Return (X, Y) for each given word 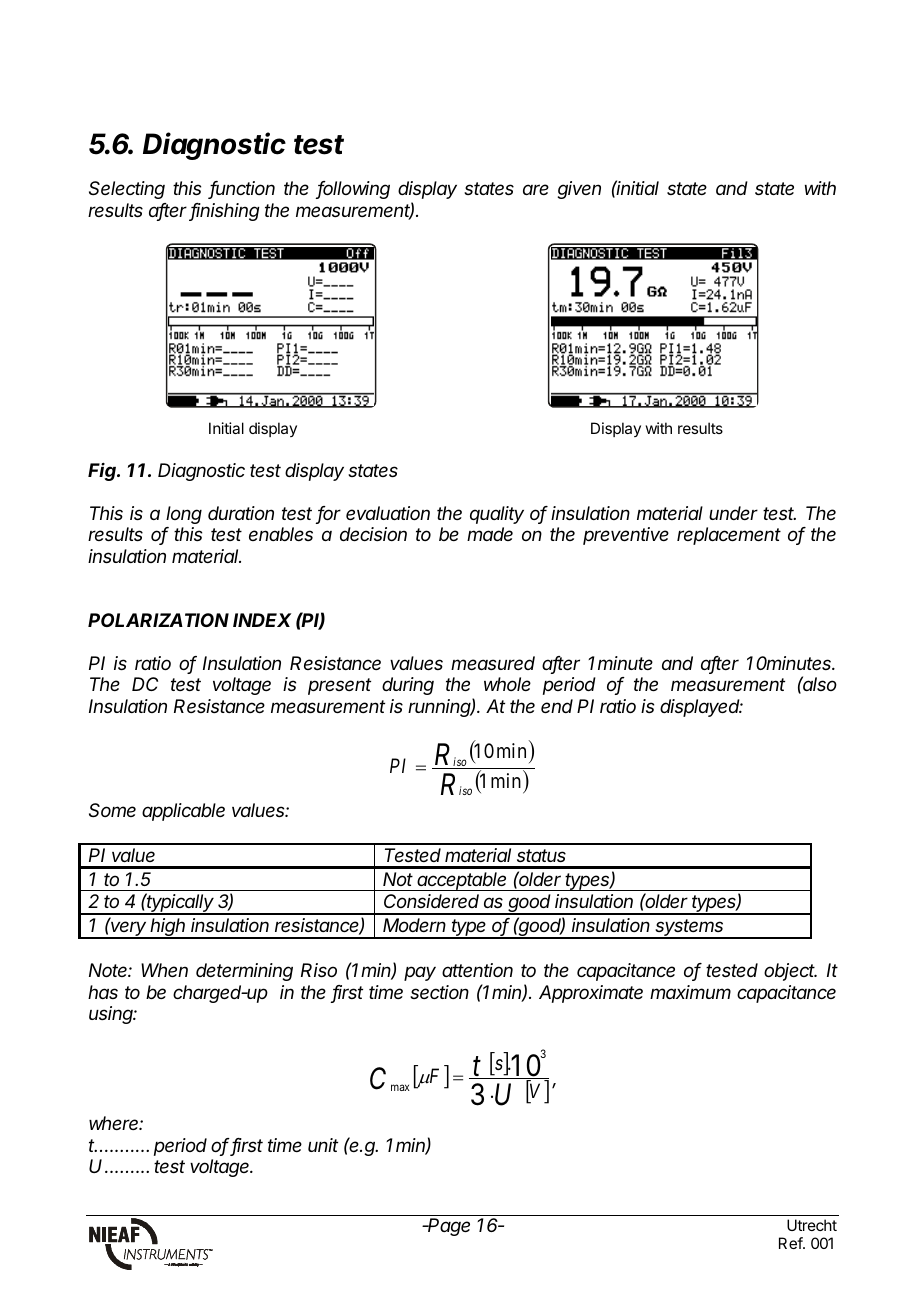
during (408, 686)
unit (323, 1145)
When (164, 970)
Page (448, 1227)
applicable (183, 812)
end (557, 706)
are (536, 189)
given (579, 190)
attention (477, 970)
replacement (729, 536)
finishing (225, 212)
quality (497, 515)
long (184, 515)
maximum (690, 992)
